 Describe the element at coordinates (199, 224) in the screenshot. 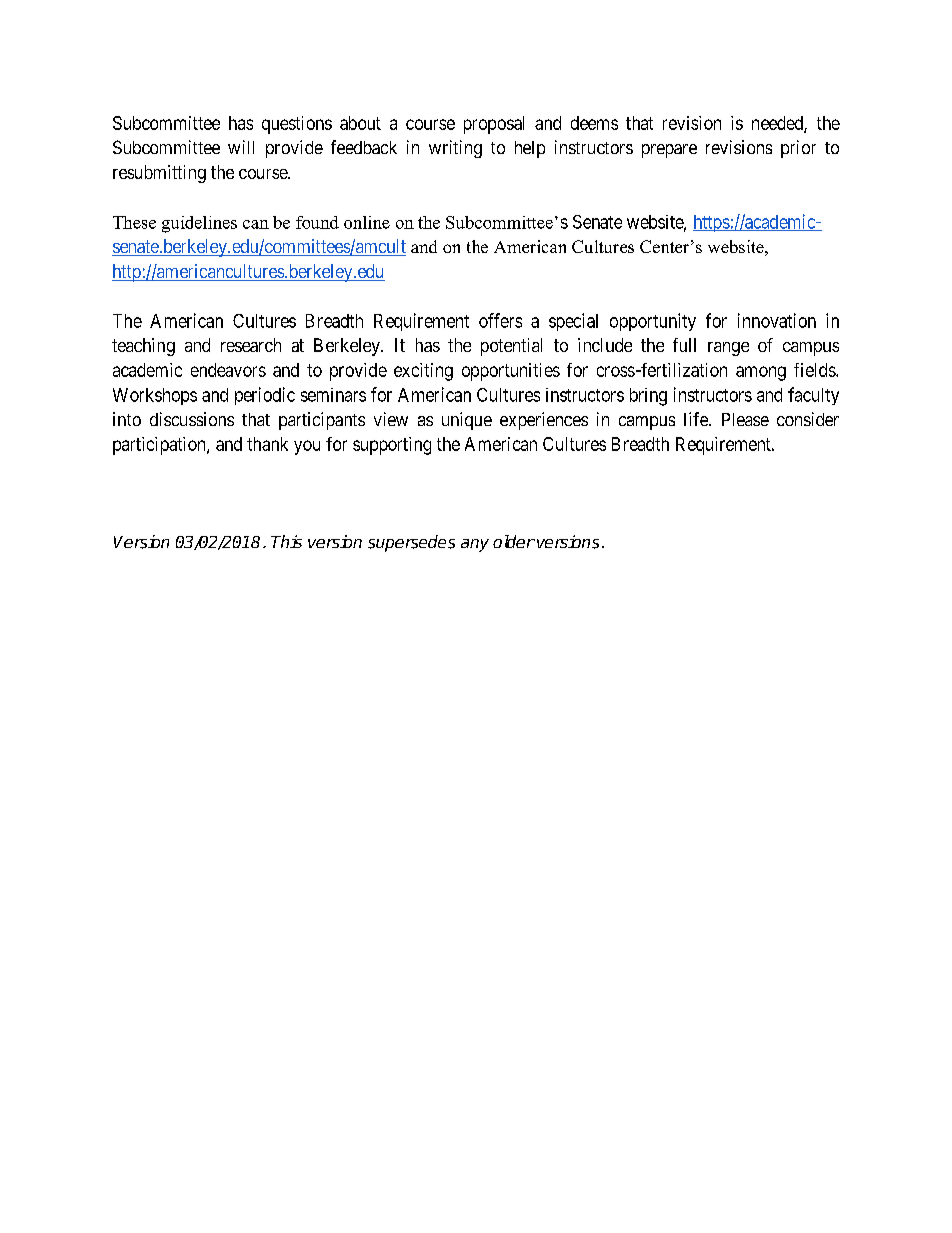

I see `guidelines` at that location.
